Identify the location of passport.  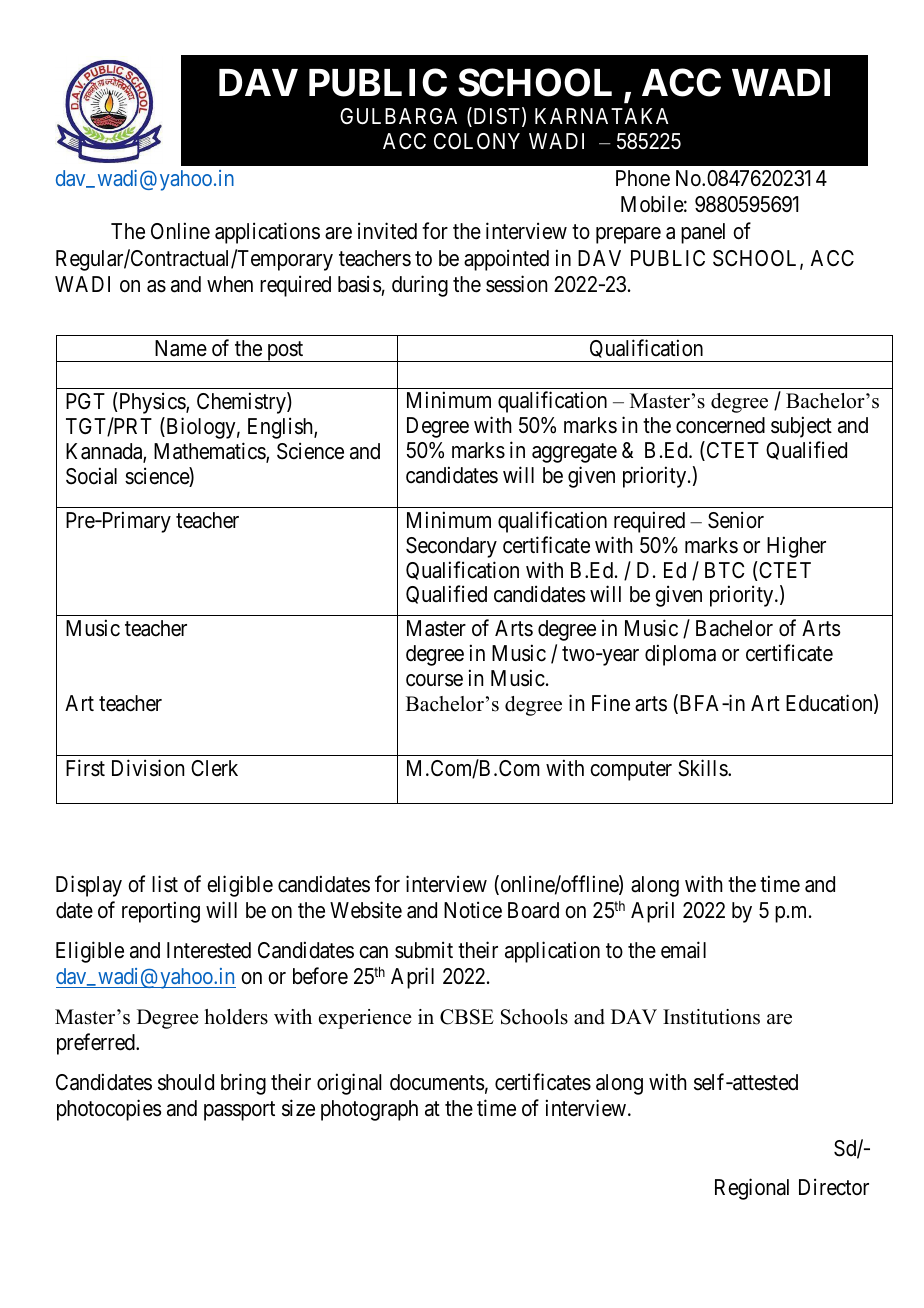
(239, 1111).
